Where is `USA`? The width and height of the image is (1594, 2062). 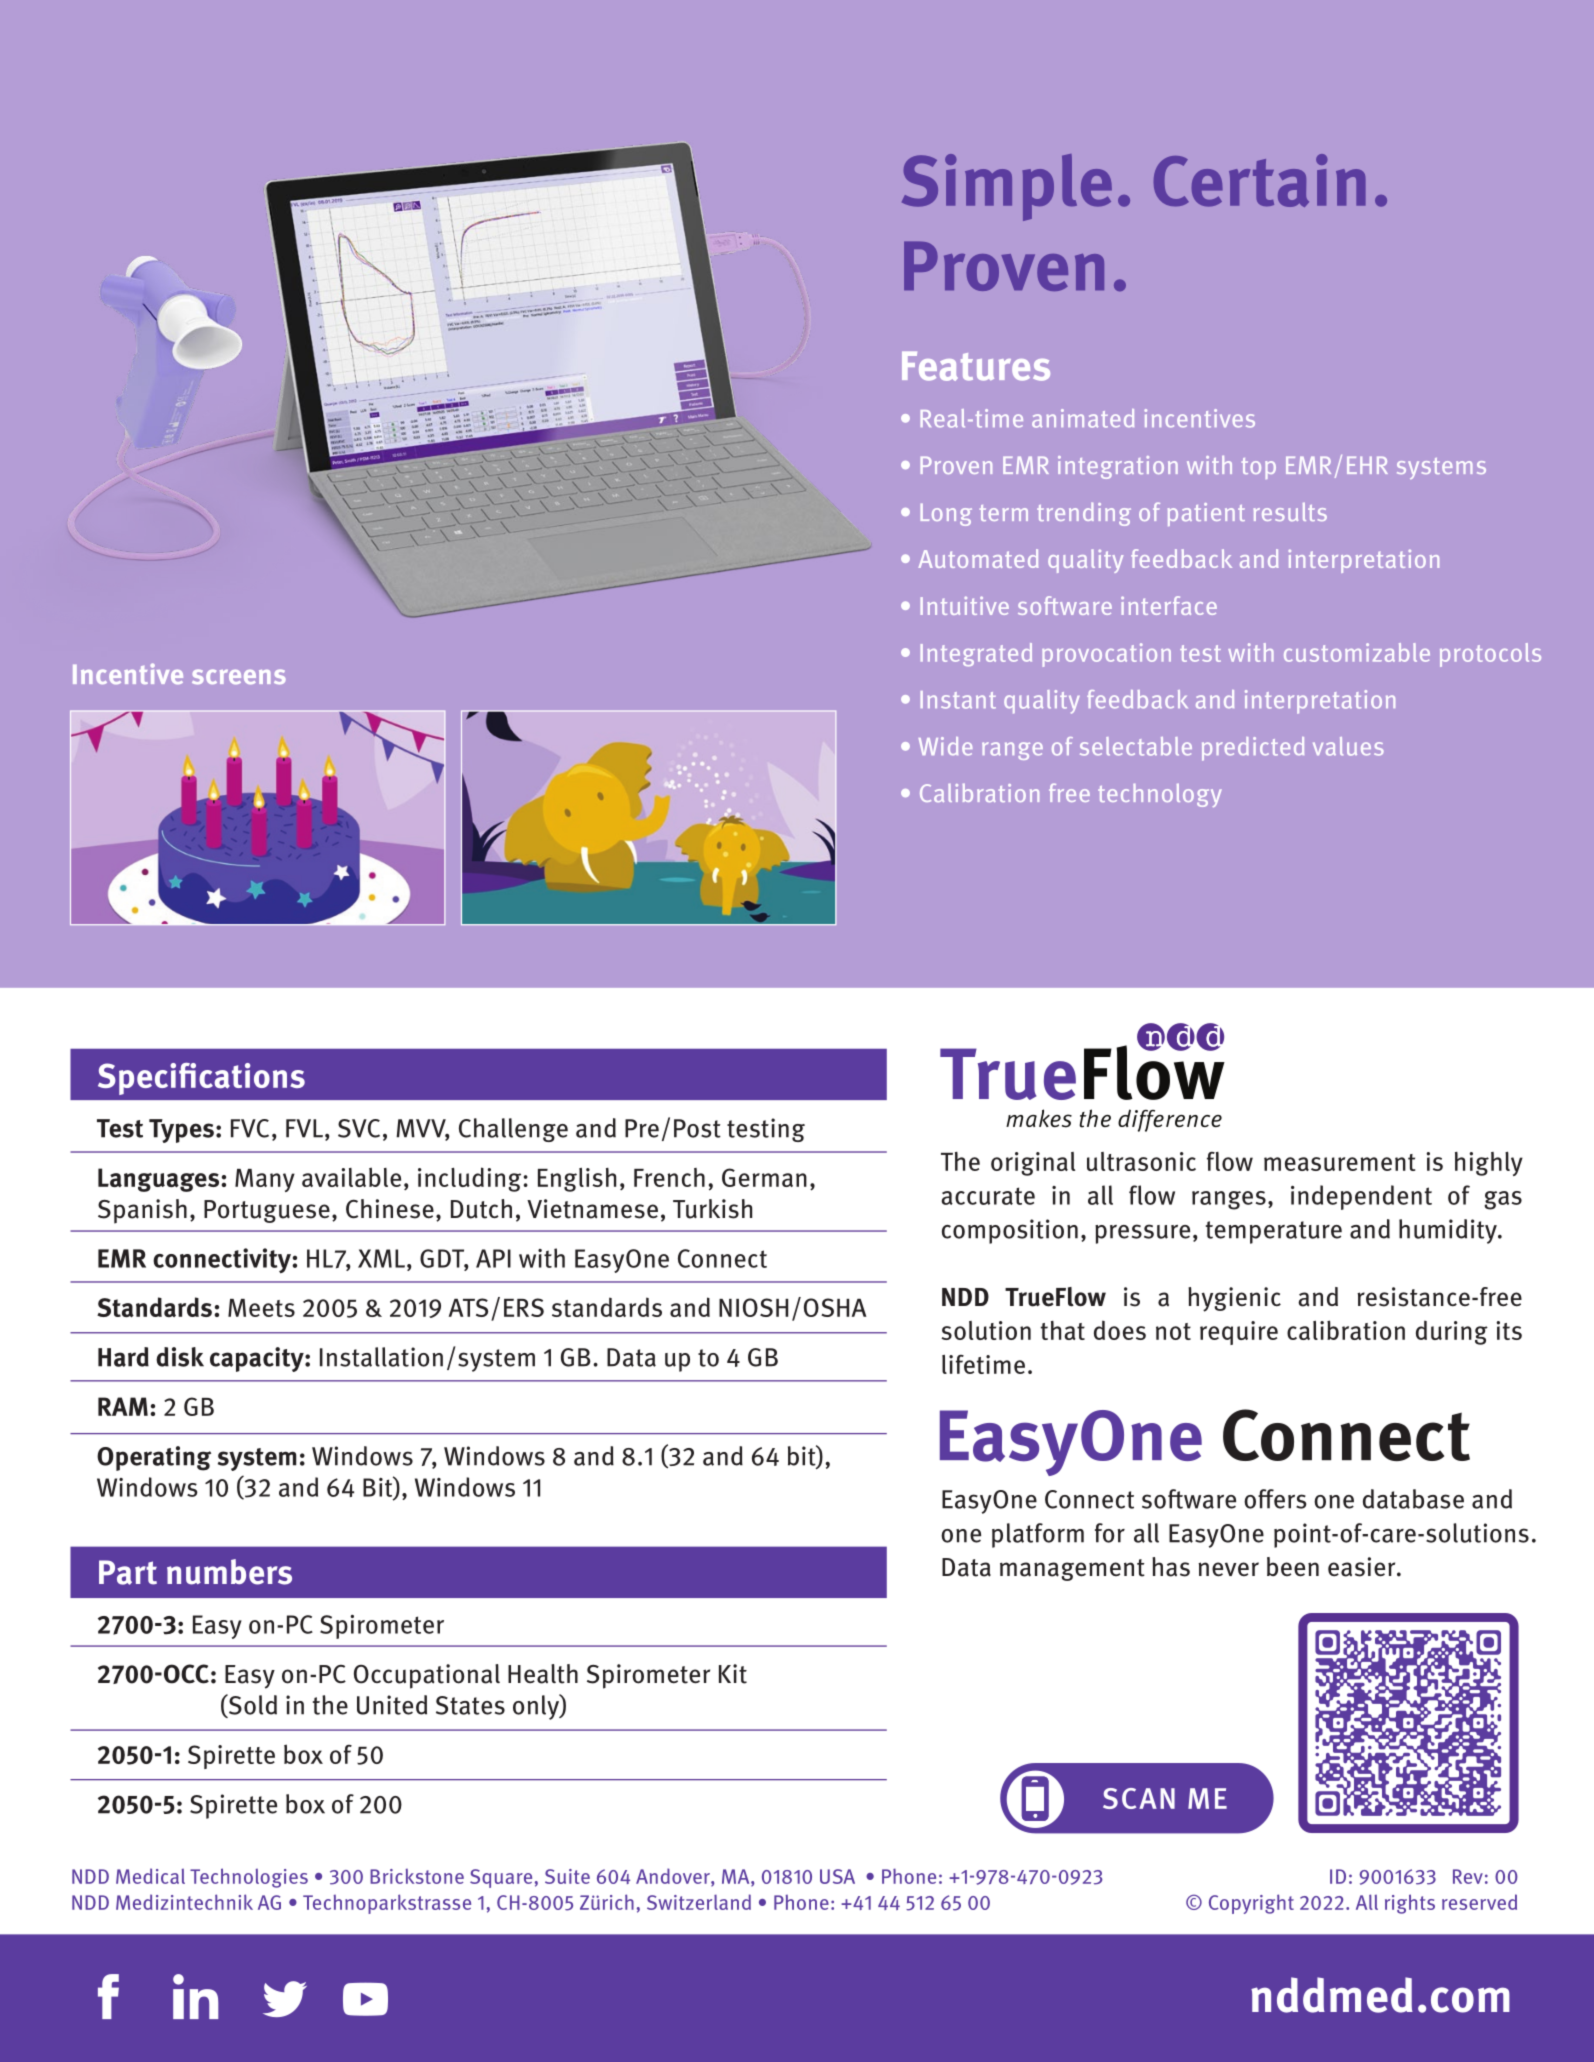
USA is located at coordinates (837, 1876).
